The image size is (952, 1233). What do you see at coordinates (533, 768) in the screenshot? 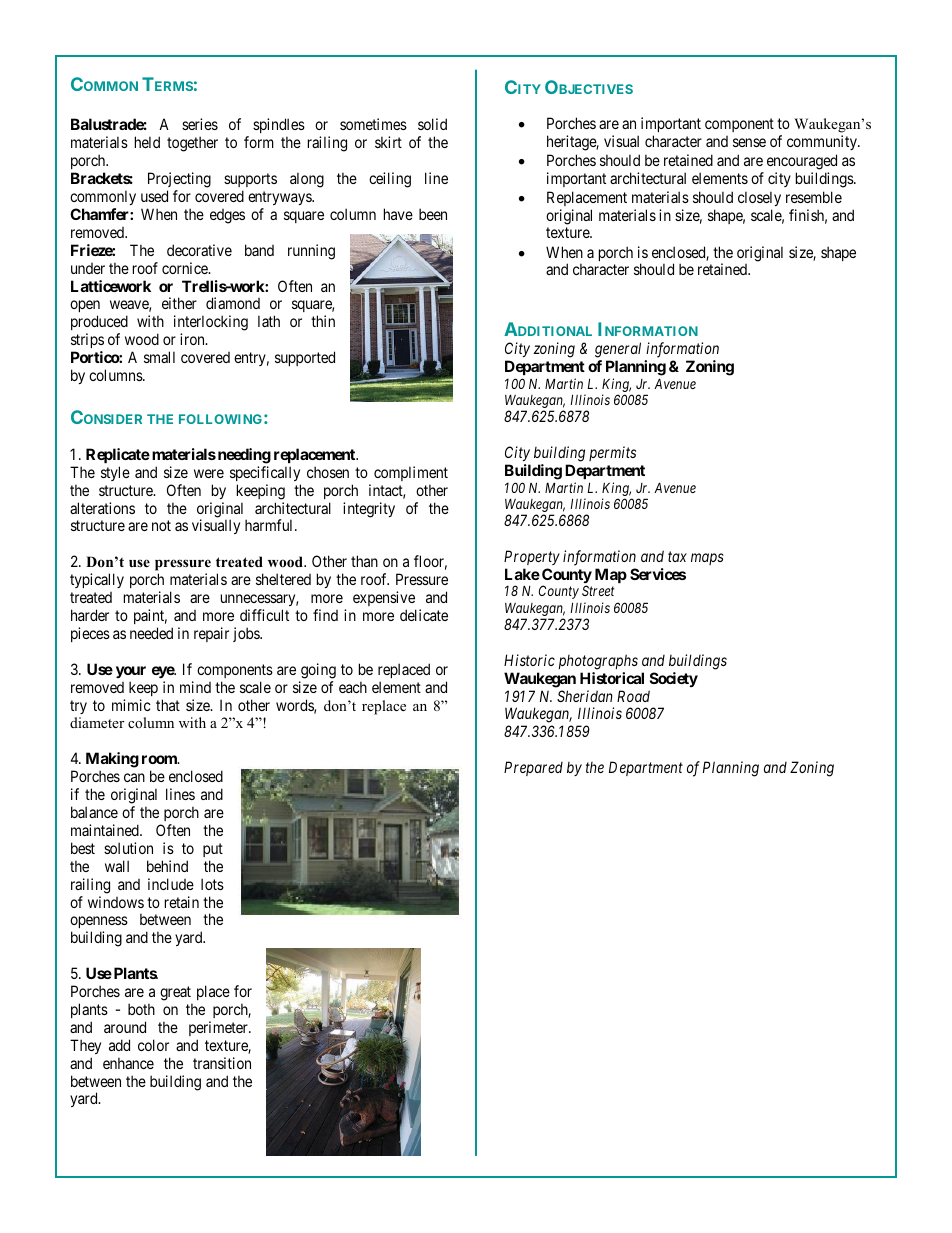
I see `Prepared` at bounding box center [533, 768].
